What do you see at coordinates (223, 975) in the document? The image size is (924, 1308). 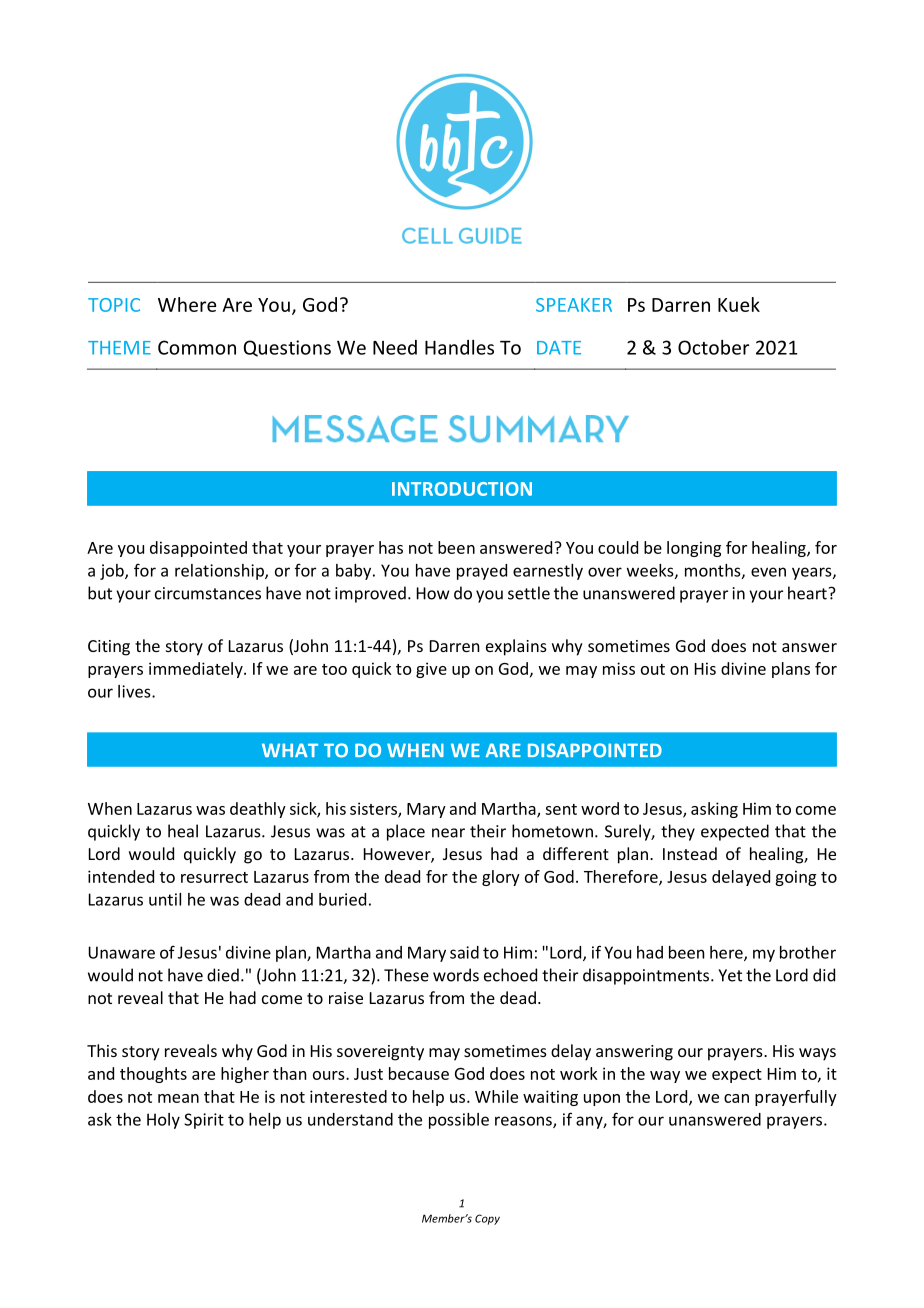 I see `died` at bounding box center [223, 975].
